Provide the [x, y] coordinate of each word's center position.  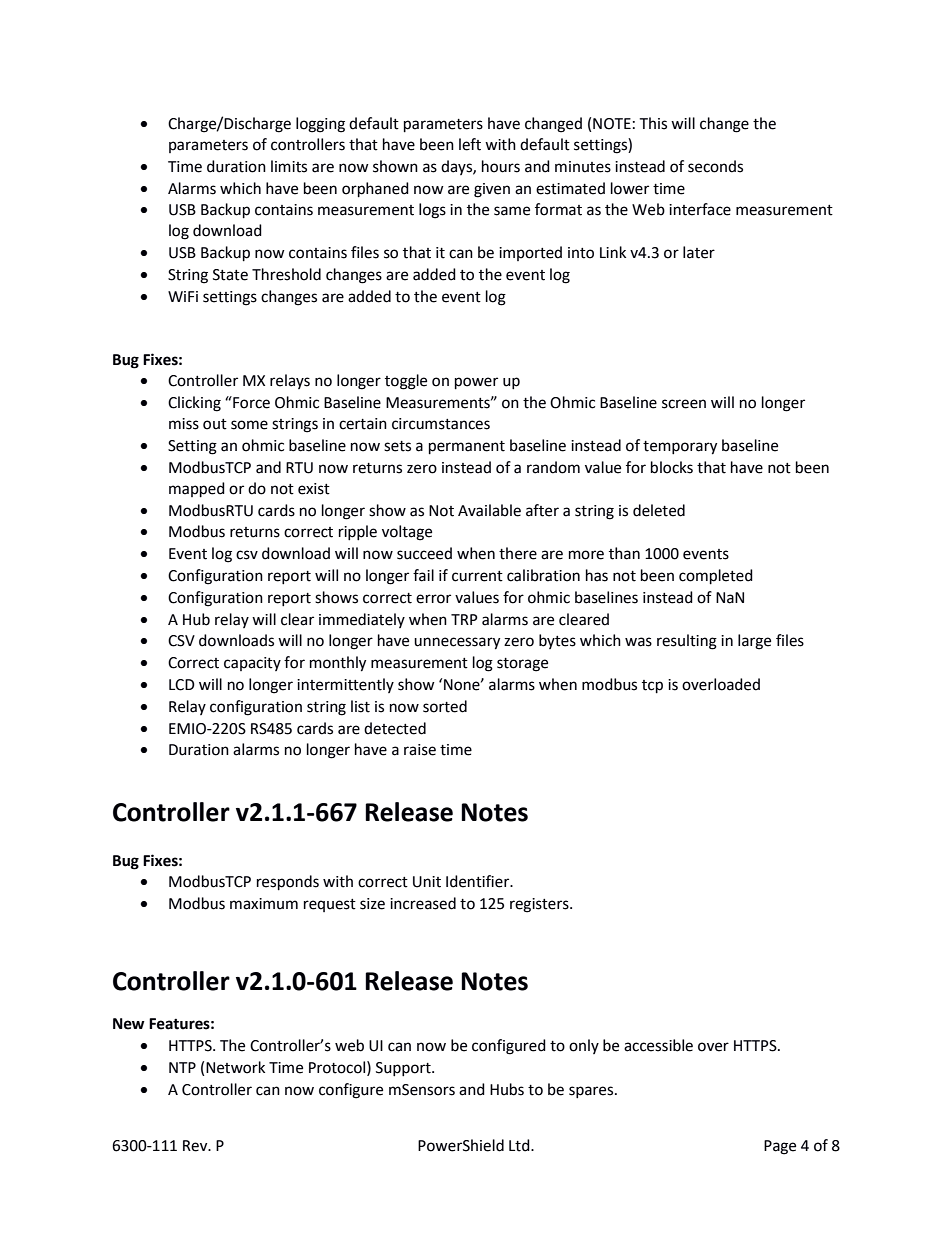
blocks [672, 467]
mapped [197, 490]
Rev [196, 1146]
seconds [715, 166]
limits [289, 166]
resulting [687, 642]
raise [420, 750]
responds [288, 883]
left [470, 144]
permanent [467, 448]
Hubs [507, 1089]
